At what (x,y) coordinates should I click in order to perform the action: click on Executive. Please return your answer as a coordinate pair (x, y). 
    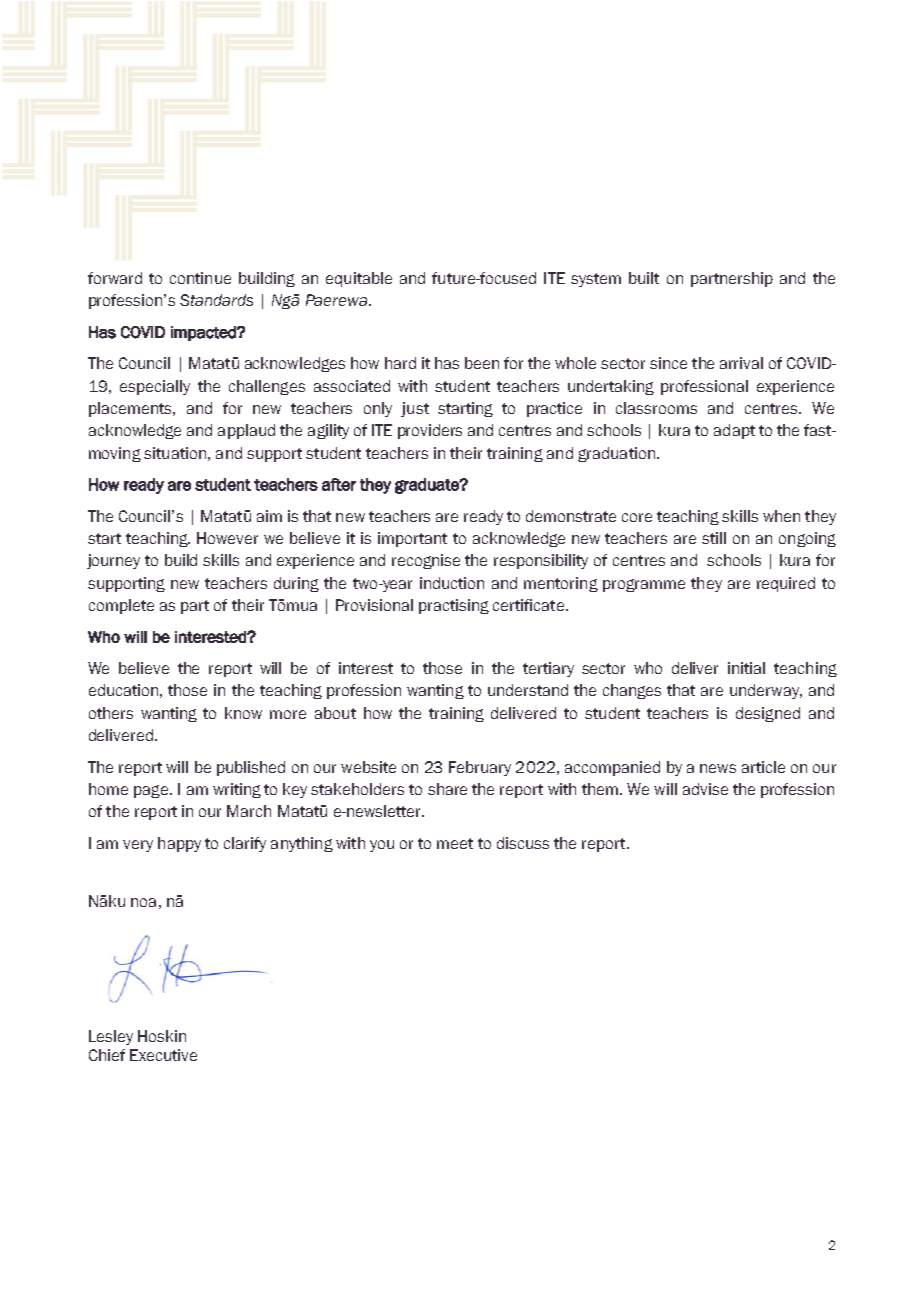
    Looking at the image, I should click on (163, 1055).
